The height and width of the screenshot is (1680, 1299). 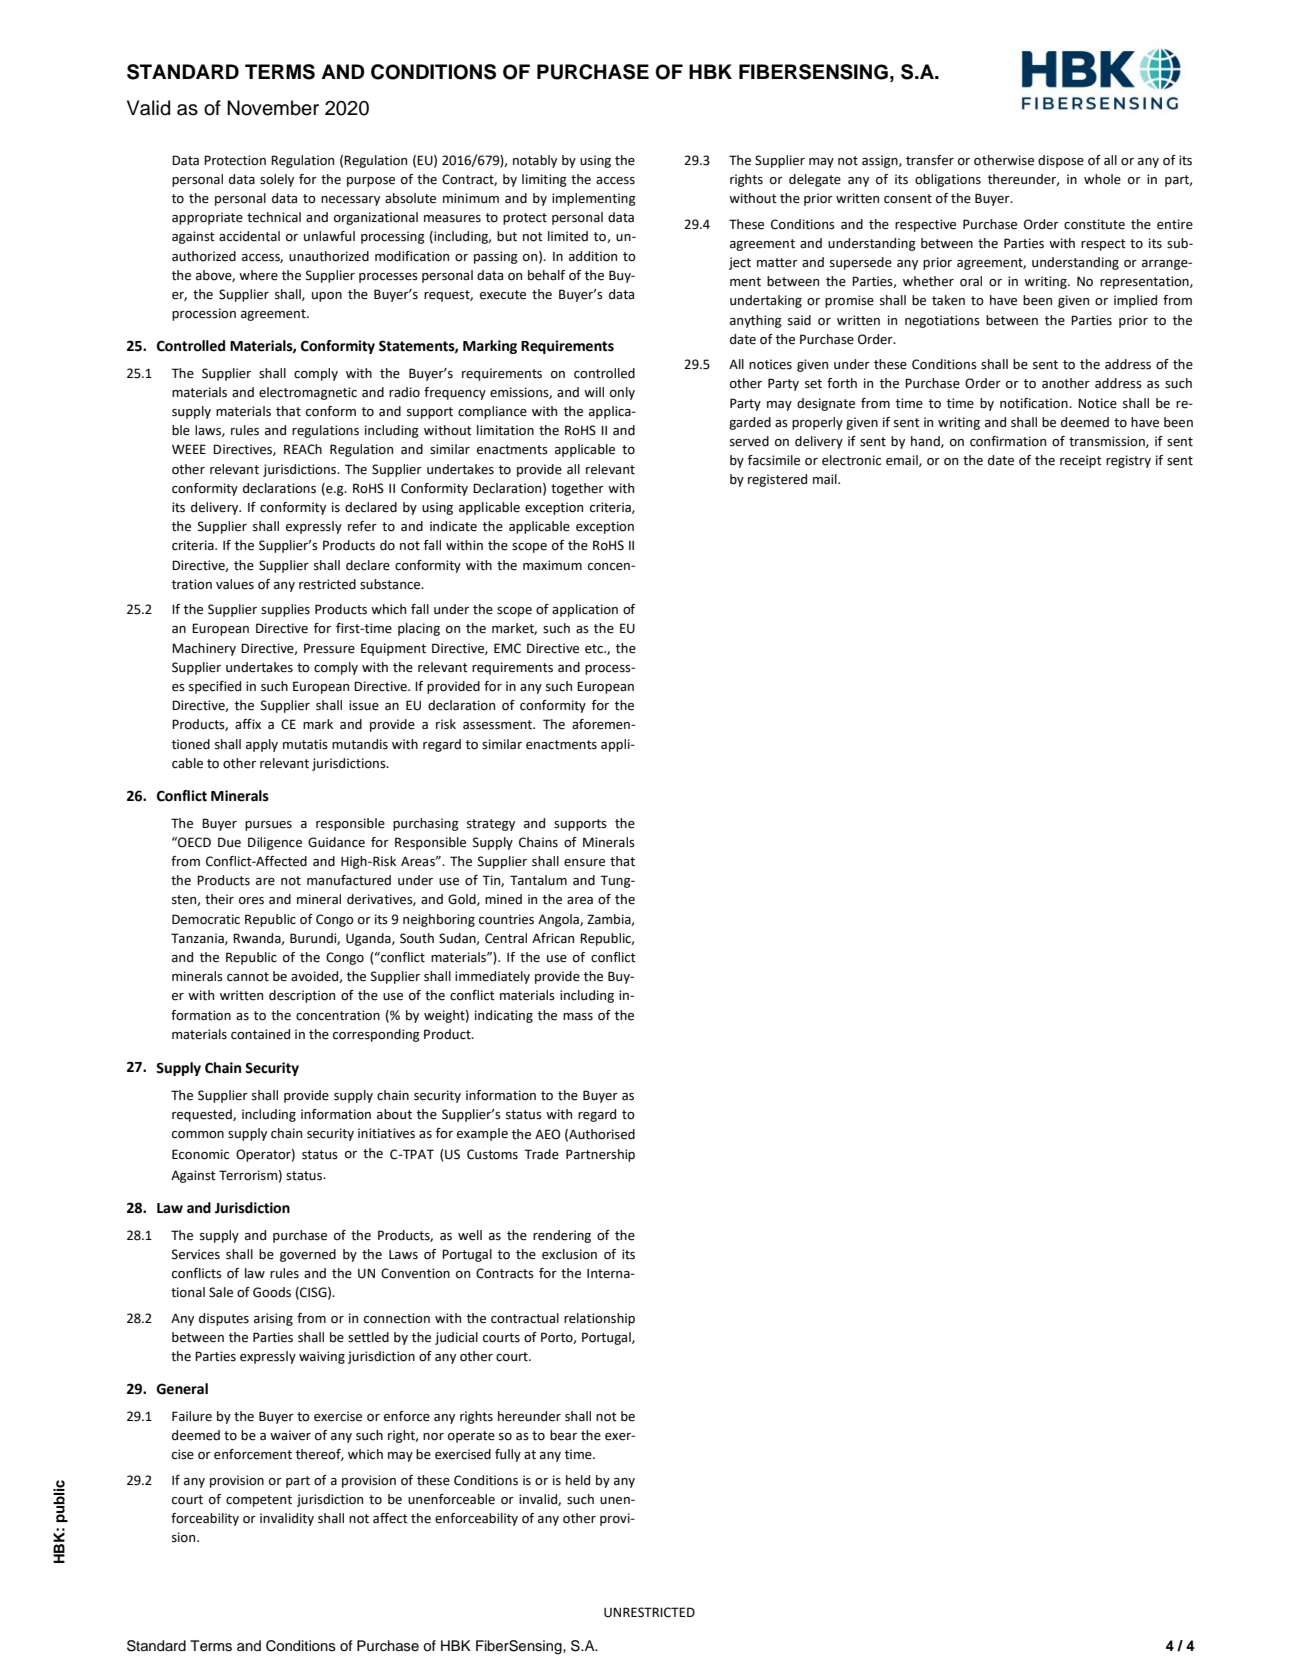 What do you see at coordinates (578, 1480) in the screenshot?
I see `held` at bounding box center [578, 1480].
